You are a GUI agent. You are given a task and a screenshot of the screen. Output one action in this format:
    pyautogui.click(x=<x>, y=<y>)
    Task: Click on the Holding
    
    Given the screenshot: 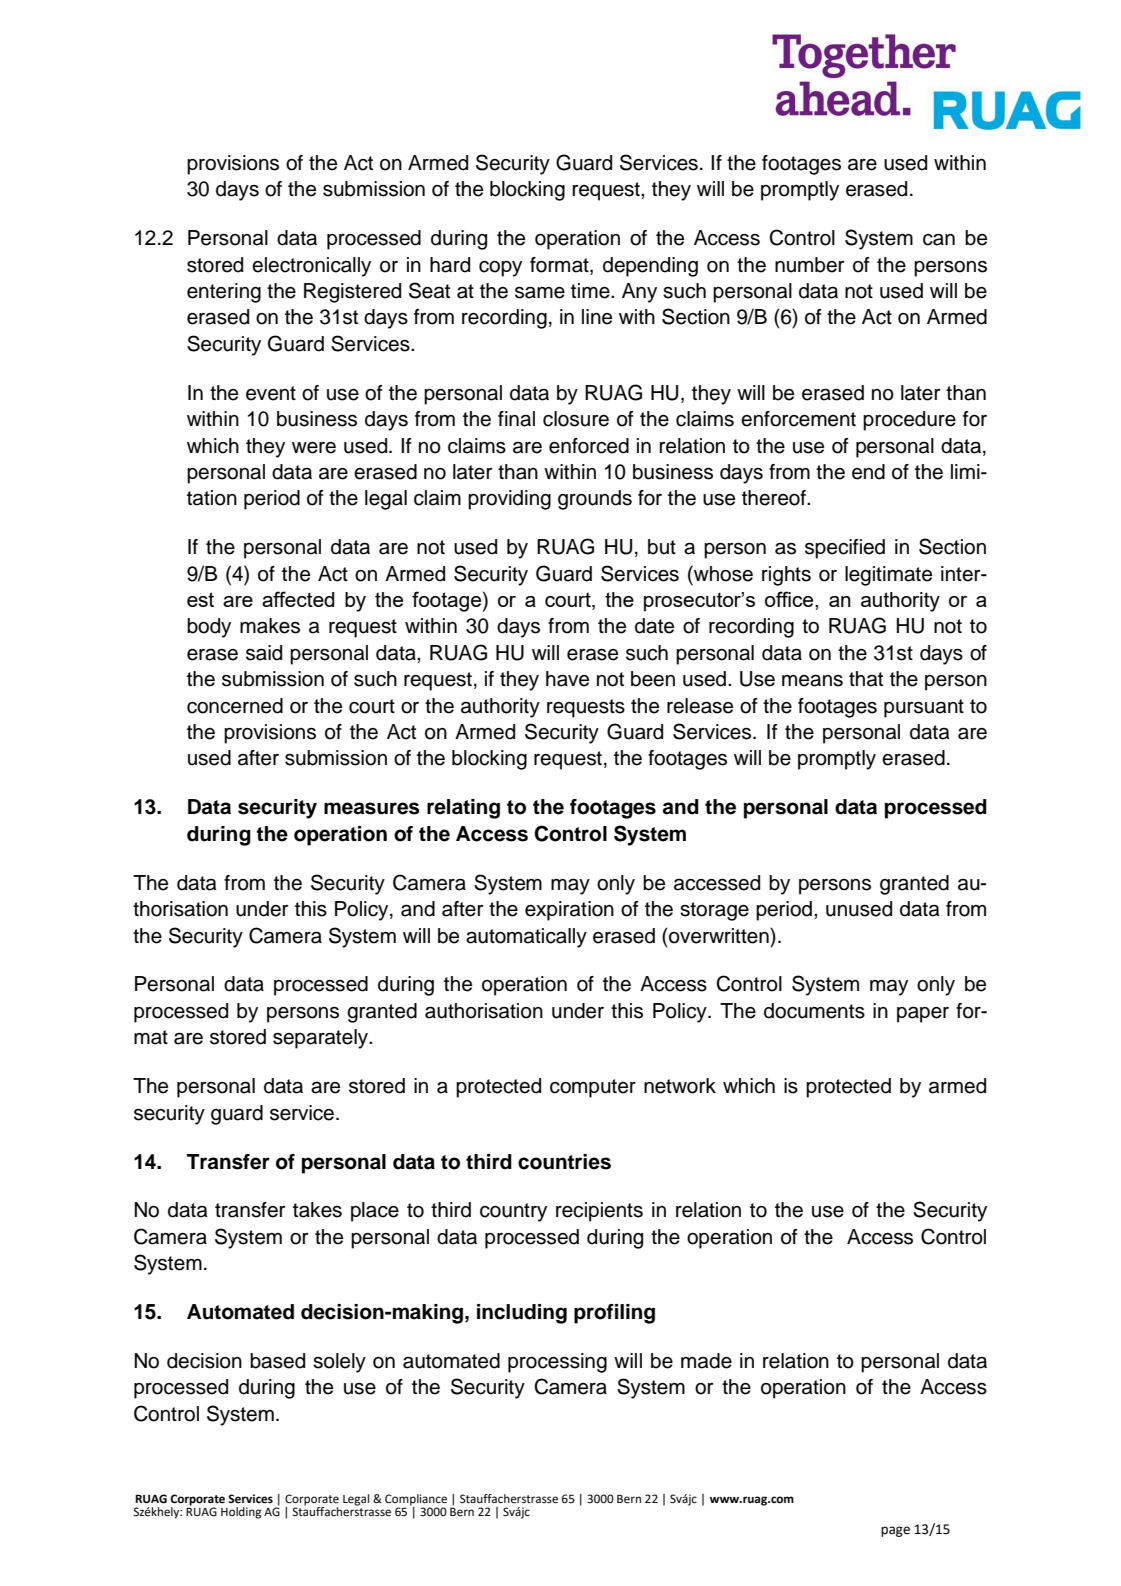 What is the action you would take?
    pyautogui.click(x=241, y=1513)
